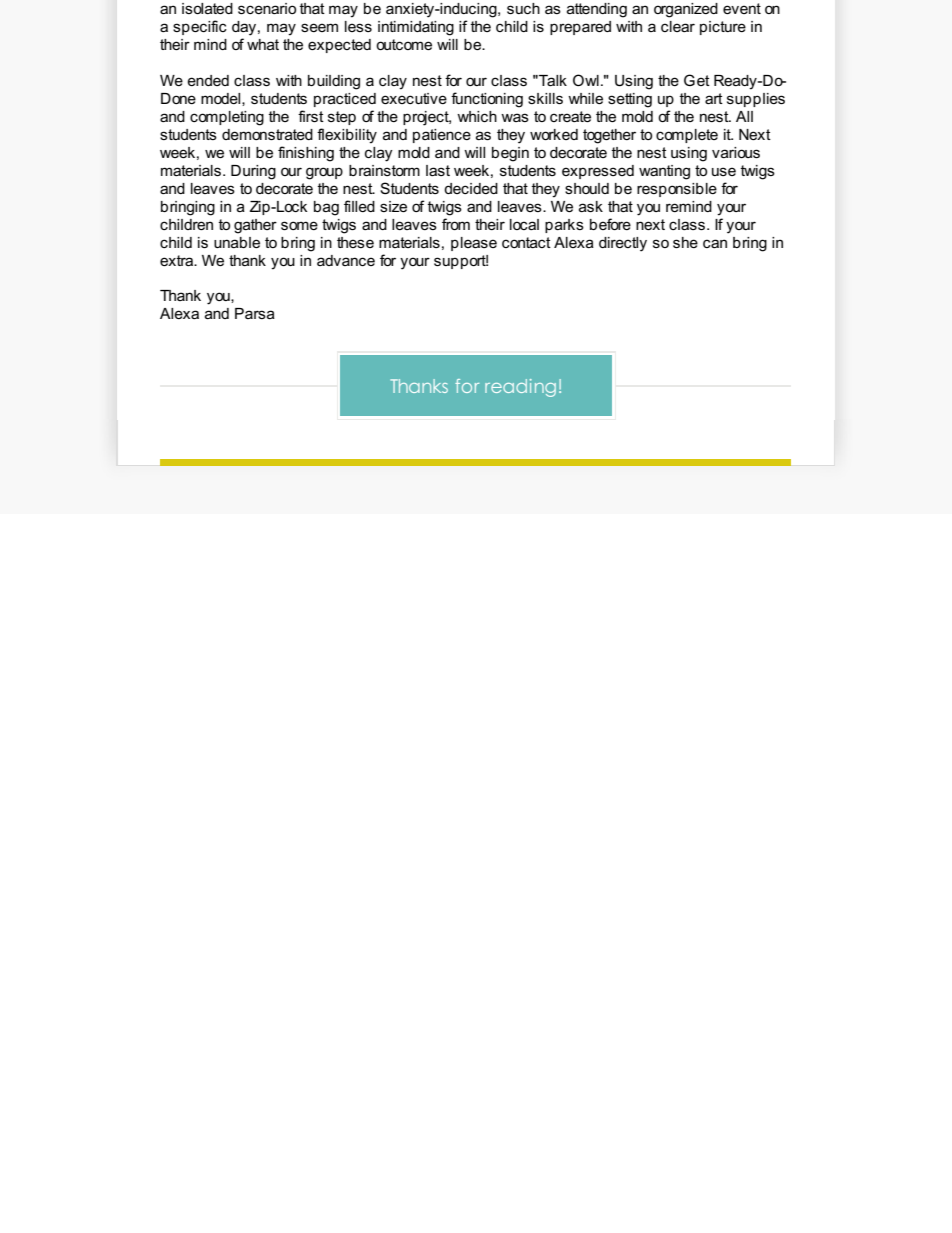 This screenshot has height=1233, width=952. What do you see at coordinates (253, 172) in the screenshot?
I see `During` at bounding box center [253, 172].
